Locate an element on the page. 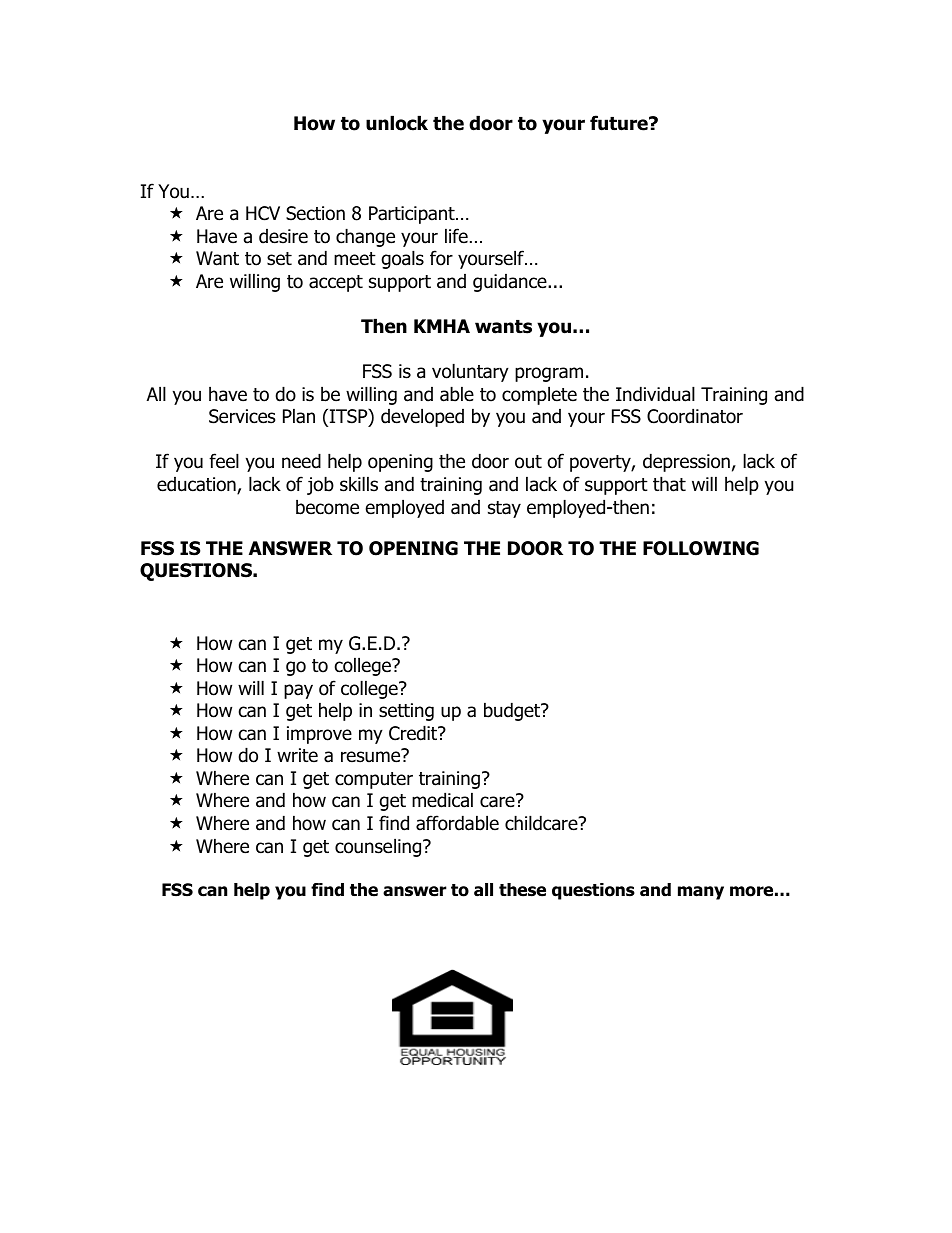  counseling is located at coordinates (379, 847).
